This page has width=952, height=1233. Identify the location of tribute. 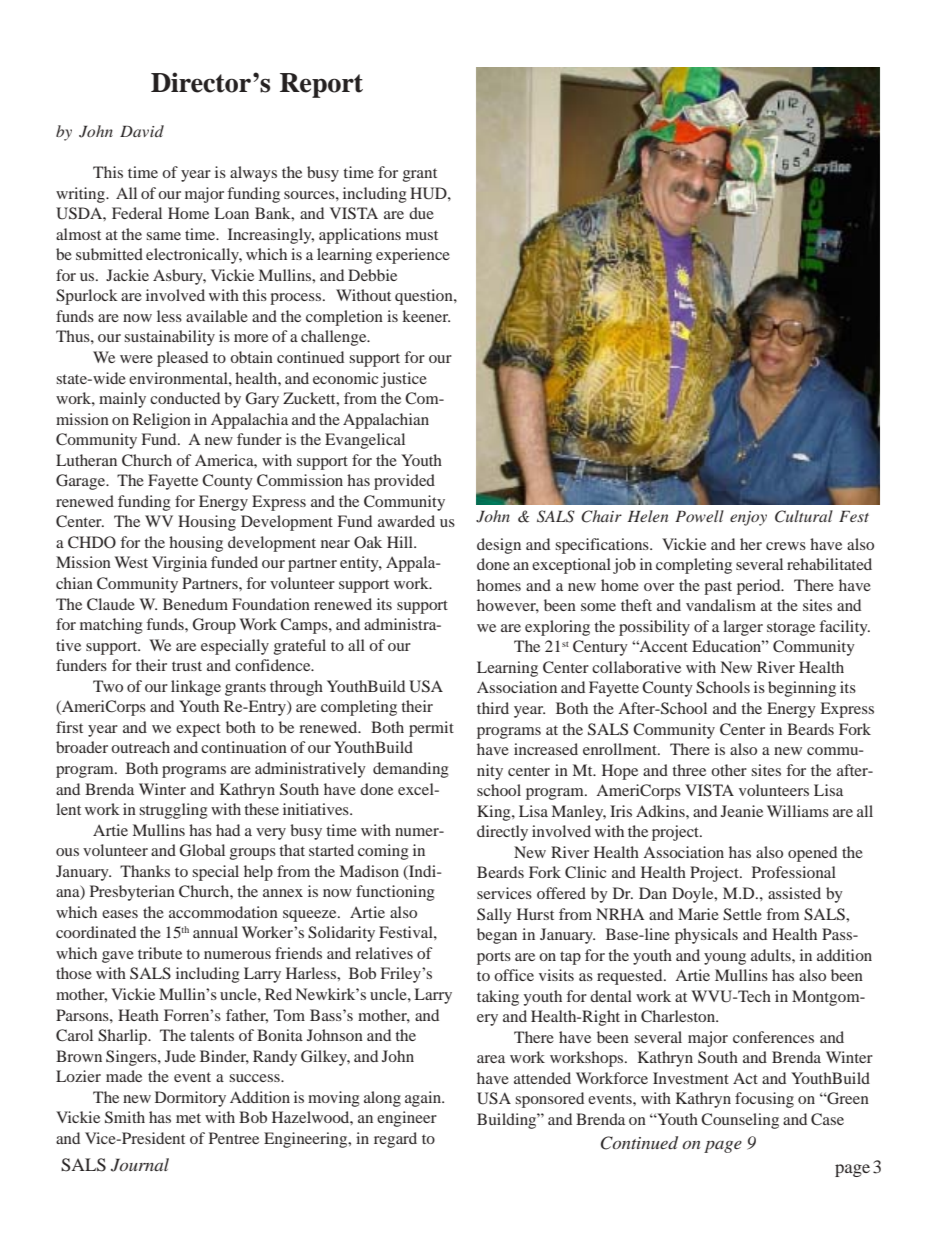
(160, 953).
